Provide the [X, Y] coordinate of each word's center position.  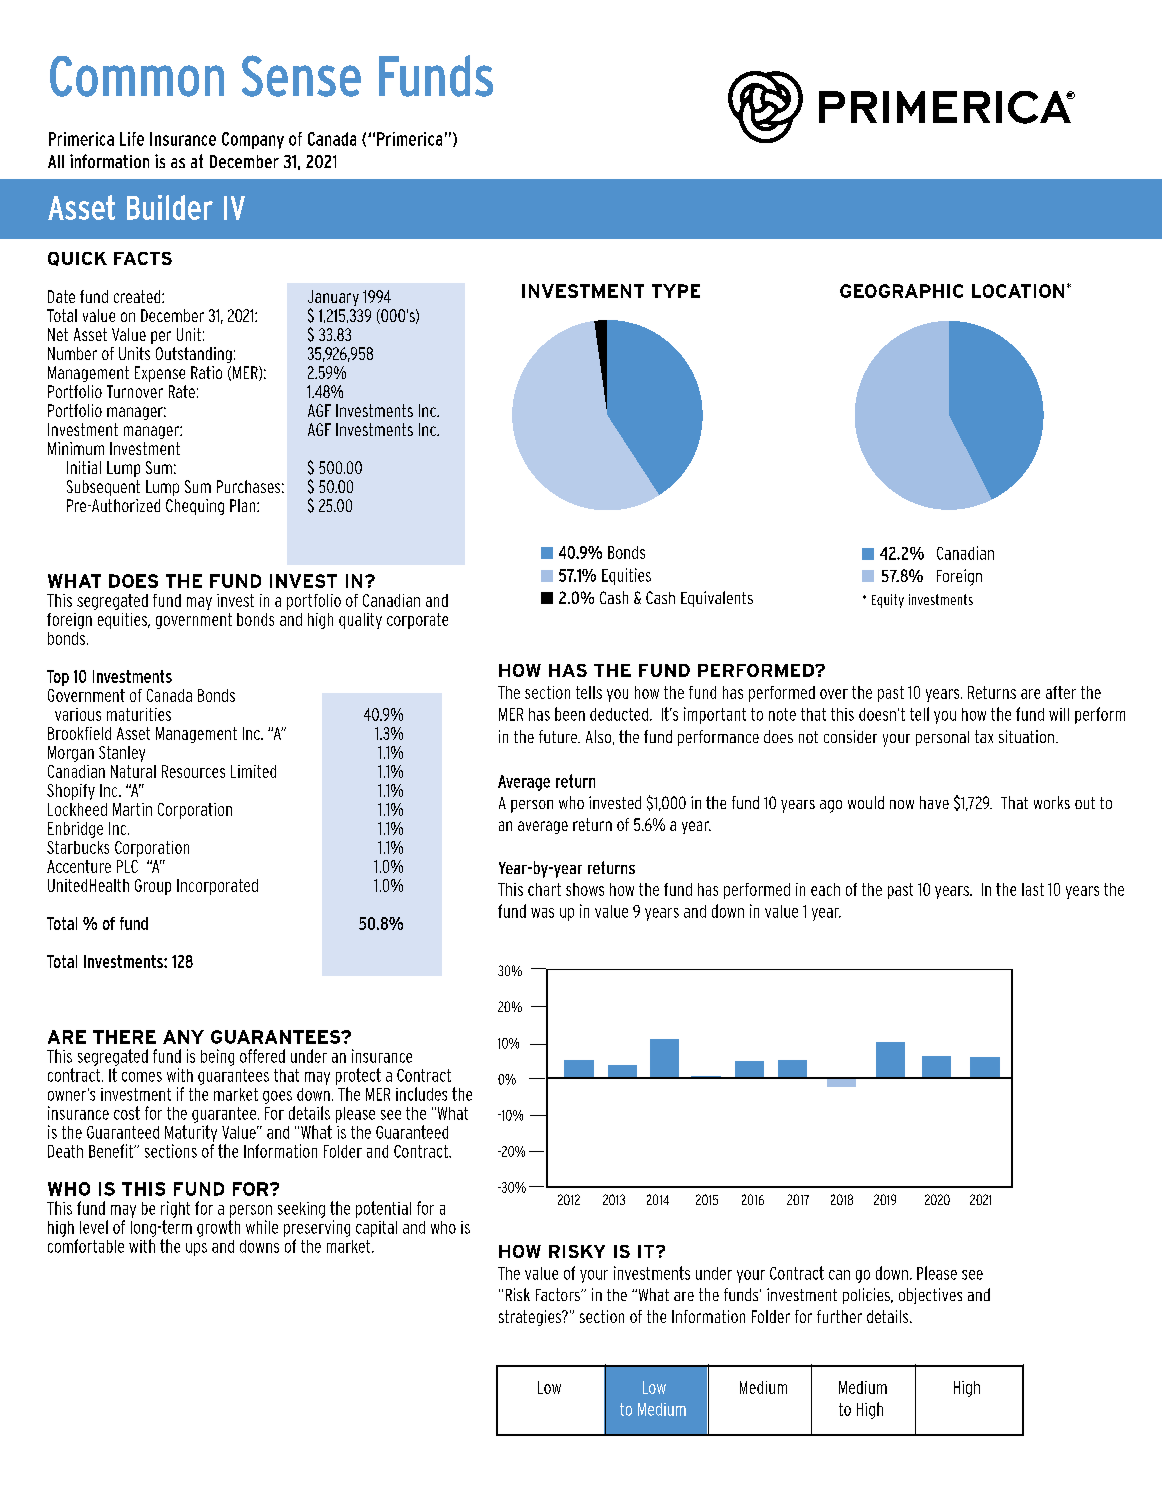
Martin [132, 809]
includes [421, 1094]
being [217, 1057]
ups [196, 1249]
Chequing [195, 507]
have [934, 802]
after [1061, 692]
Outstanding [194, 355]
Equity [888, 601]
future [559, 736]
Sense [301, 76]
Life [132, 139]
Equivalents [717, 599]
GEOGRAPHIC [901, 291]
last [1033, 889]
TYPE [676, 291]
